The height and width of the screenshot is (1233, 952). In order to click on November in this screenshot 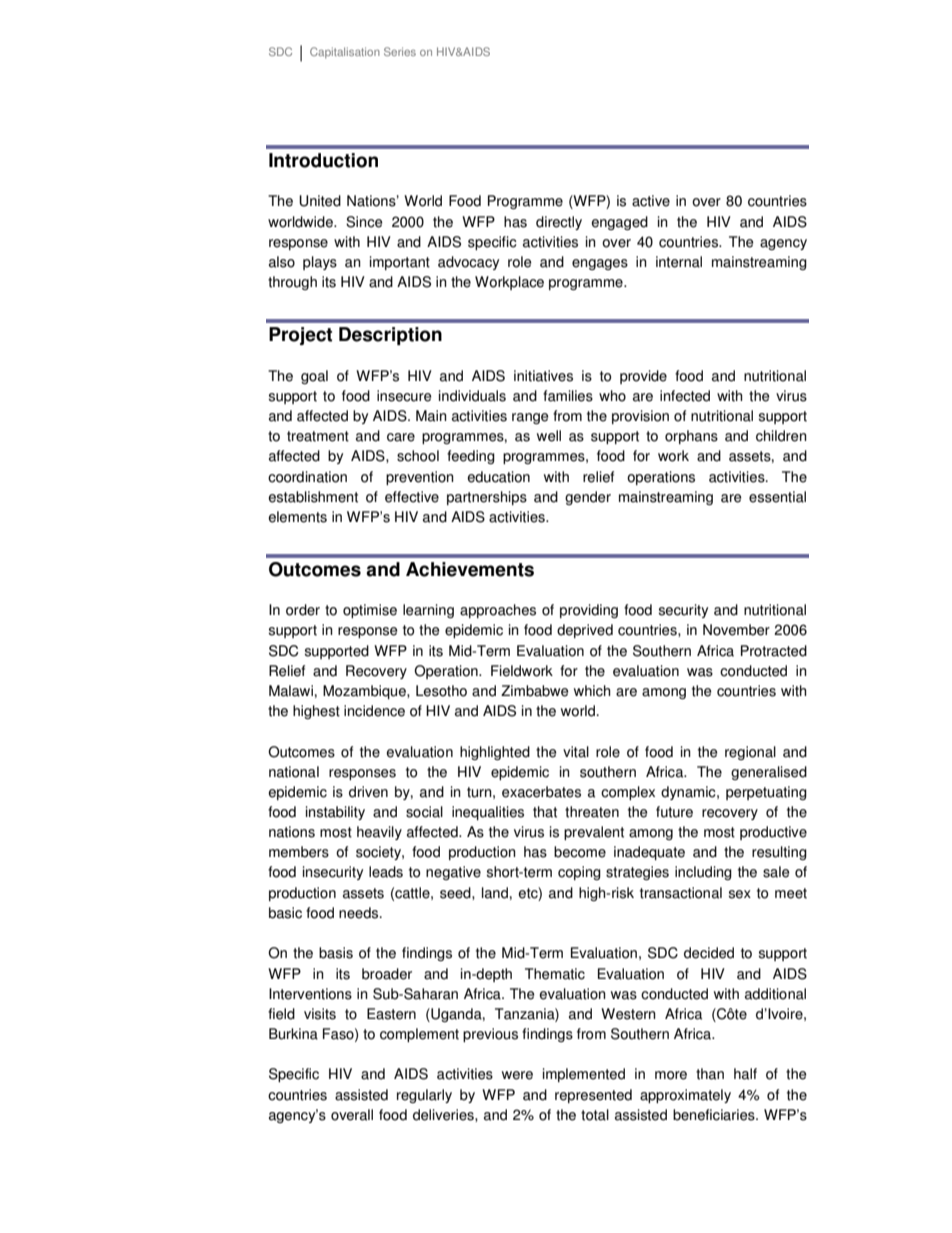, I will do `click(736, 630)`.
